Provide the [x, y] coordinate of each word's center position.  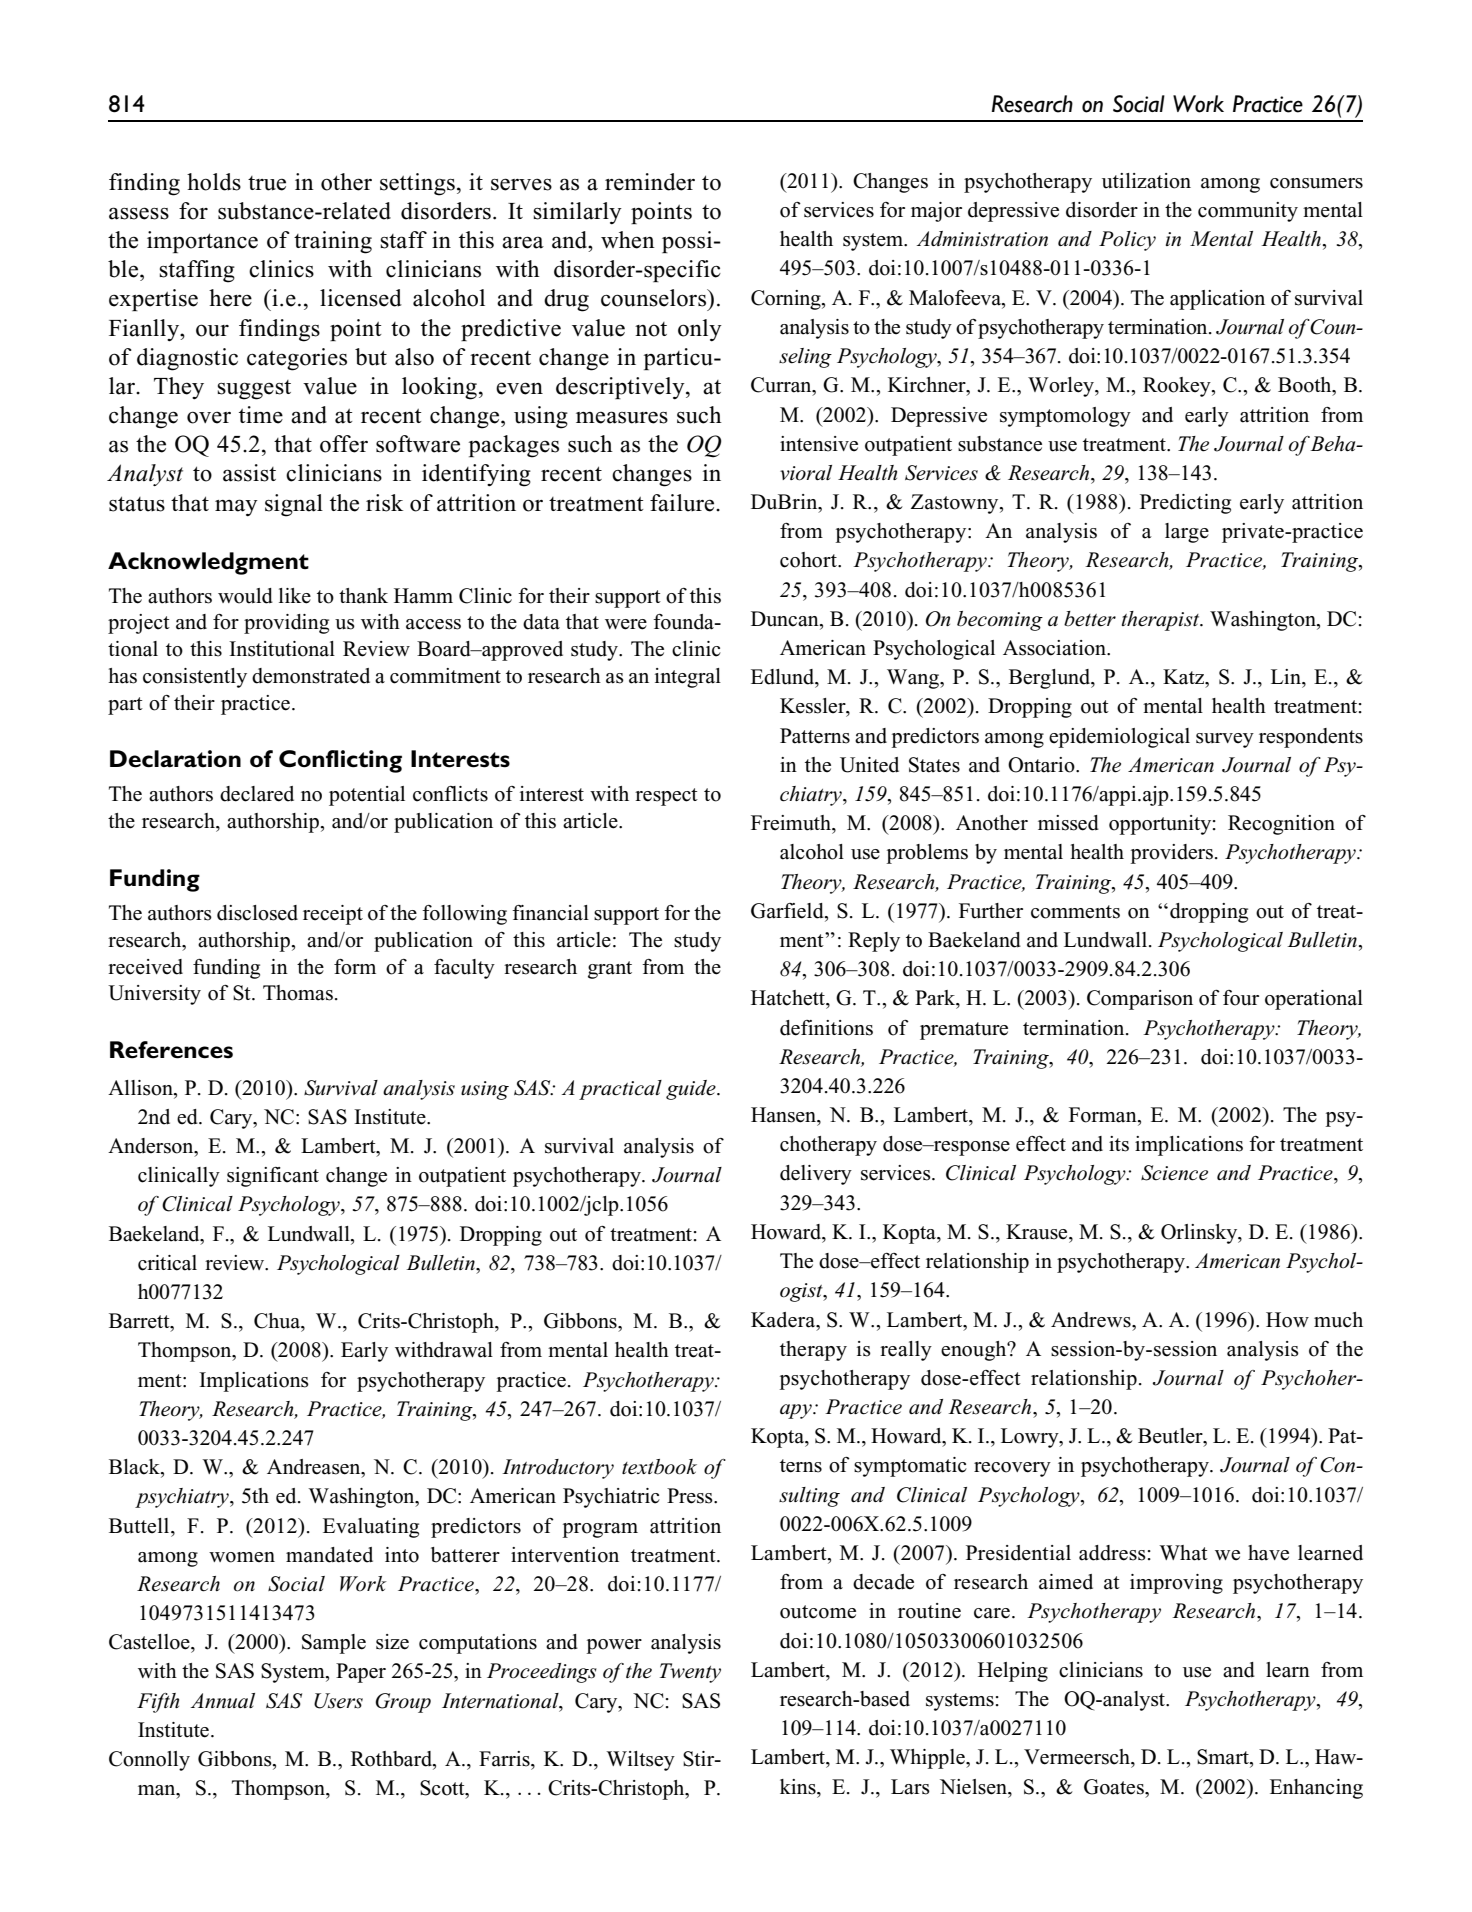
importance [202, 242]
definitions [826, 1028]
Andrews [1092, 1320]
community [1248, 212]
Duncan [786, 620]
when [628, 240]
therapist [1162, 621]
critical [167, 1263]
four [1241, 998]
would [245, 596]
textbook [659, 1467]
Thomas [298, 993]
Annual [223, 1700]
